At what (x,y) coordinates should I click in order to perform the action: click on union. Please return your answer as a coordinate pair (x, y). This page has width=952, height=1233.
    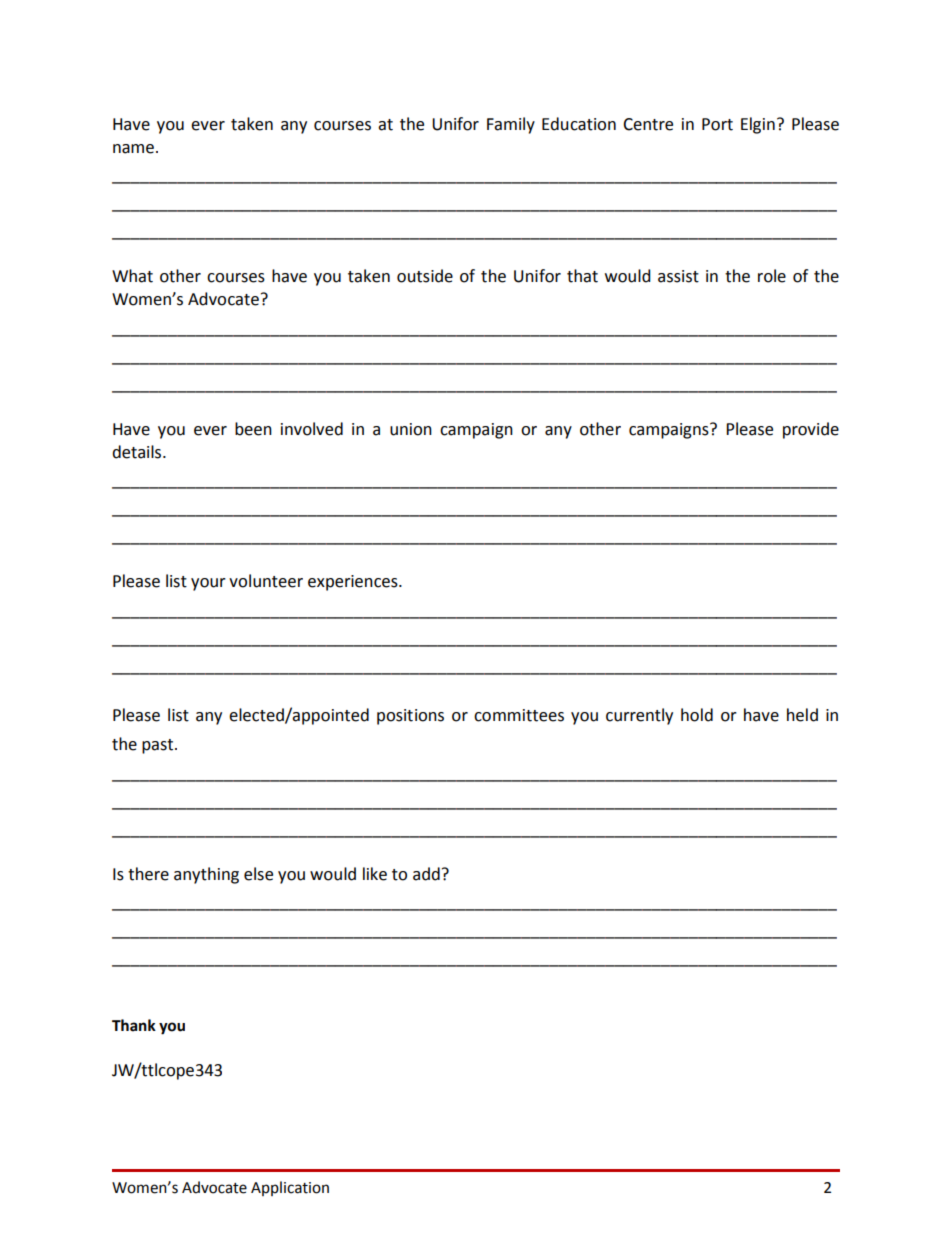
    Looking at the image, I should click on (411, 429).
